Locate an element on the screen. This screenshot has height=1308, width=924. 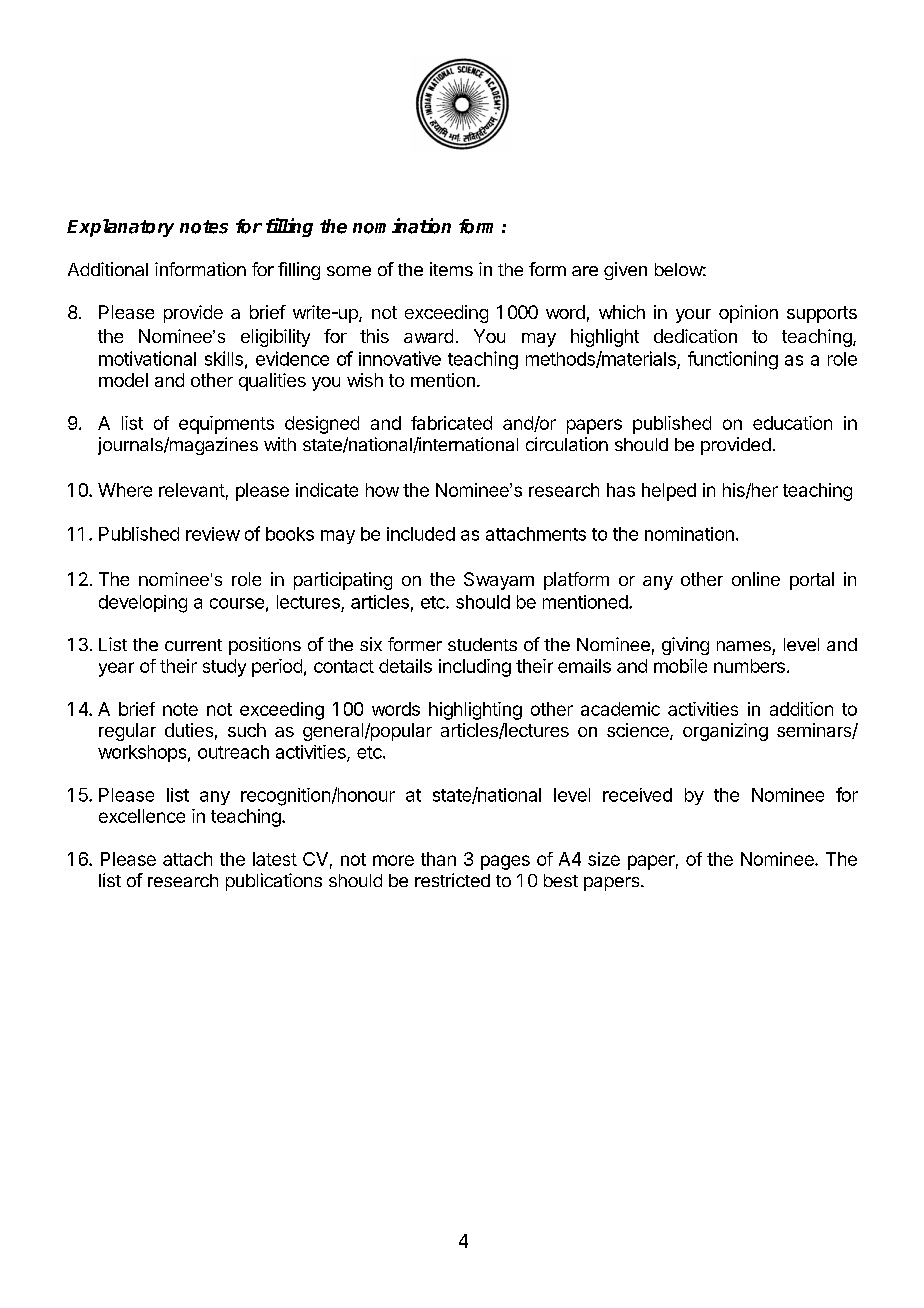
equipments is located at coordinates (226, 425).
